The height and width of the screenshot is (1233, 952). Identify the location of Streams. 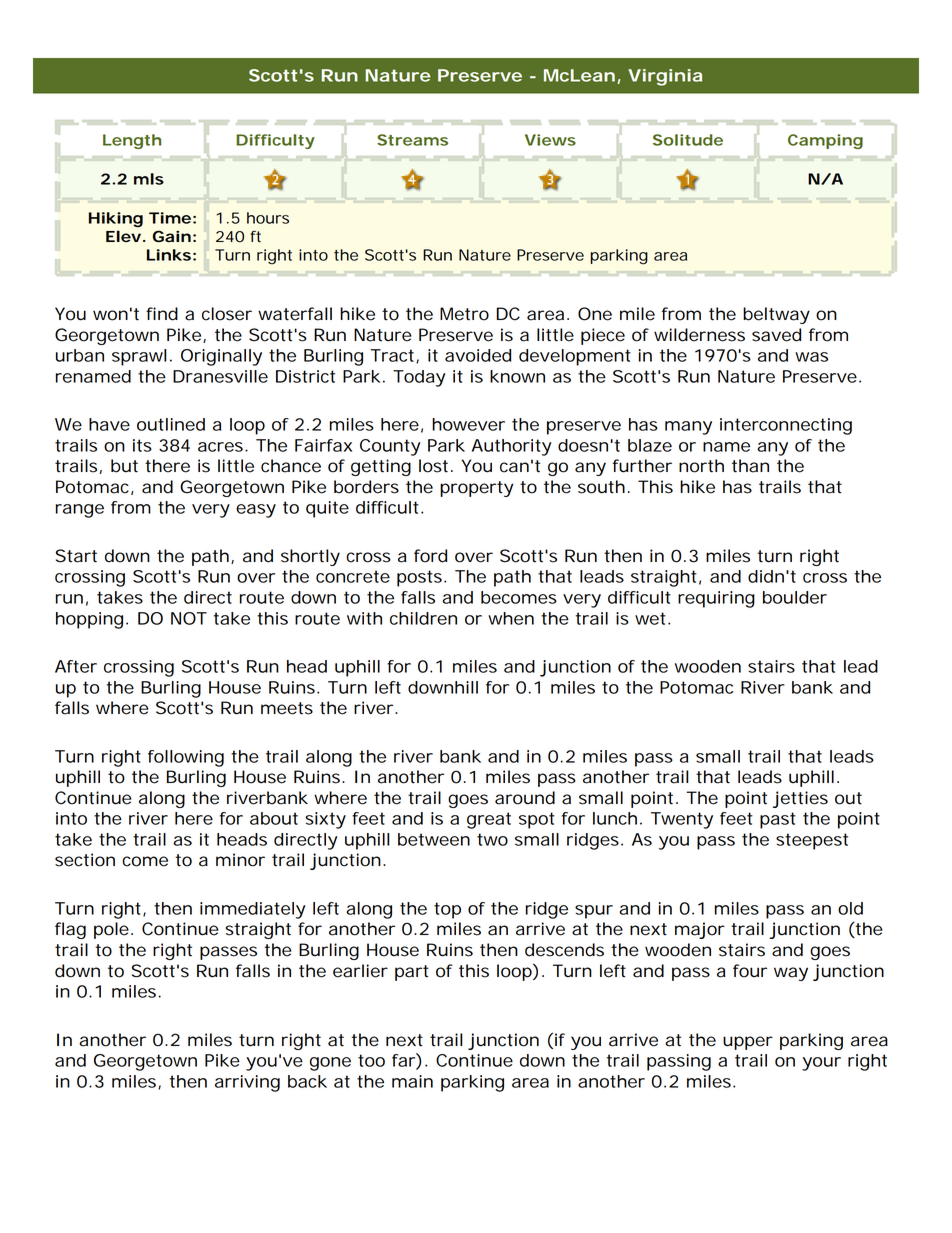
(412, 140).
